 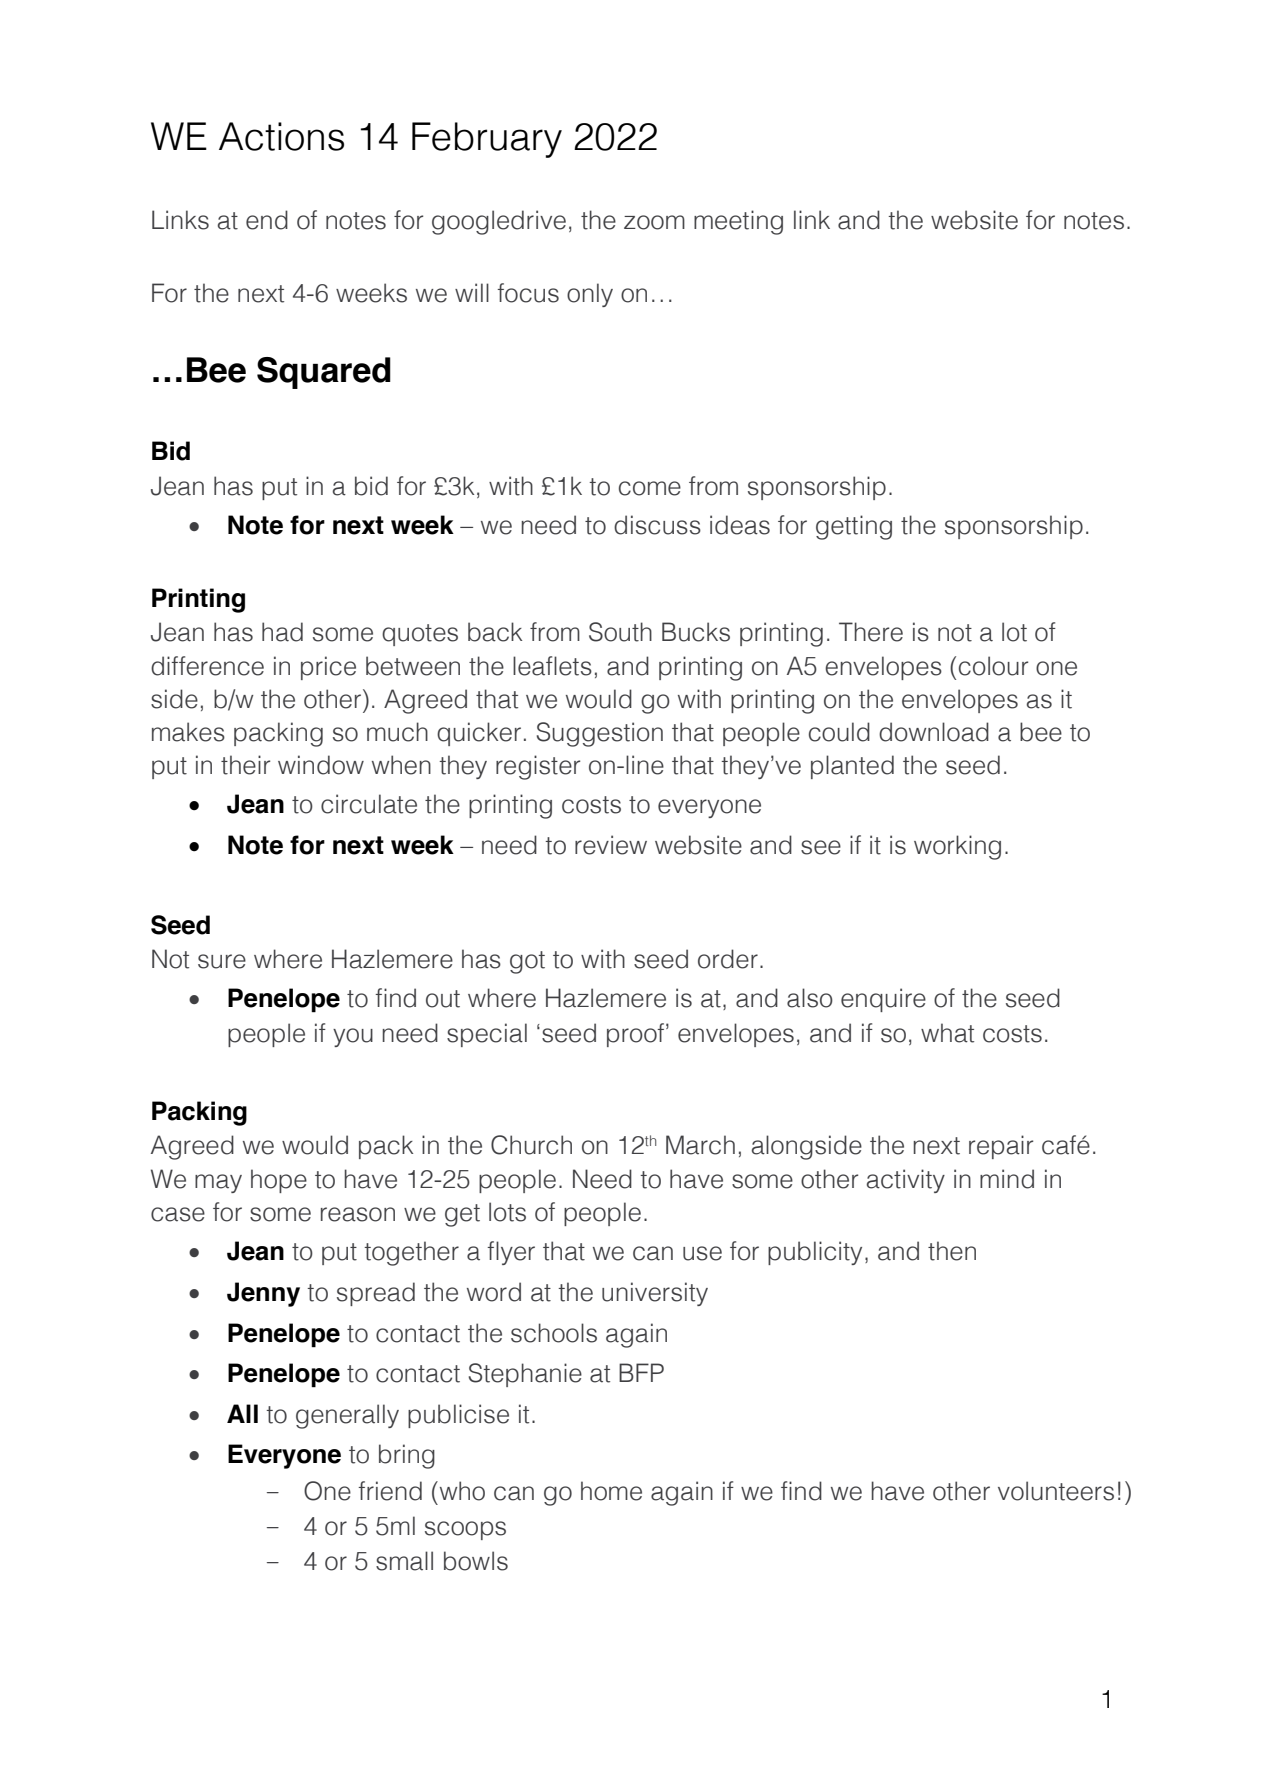 What do you see at coordinates (654, 222) in the image?
I see `zoom` at bounding box center [654, 222].
